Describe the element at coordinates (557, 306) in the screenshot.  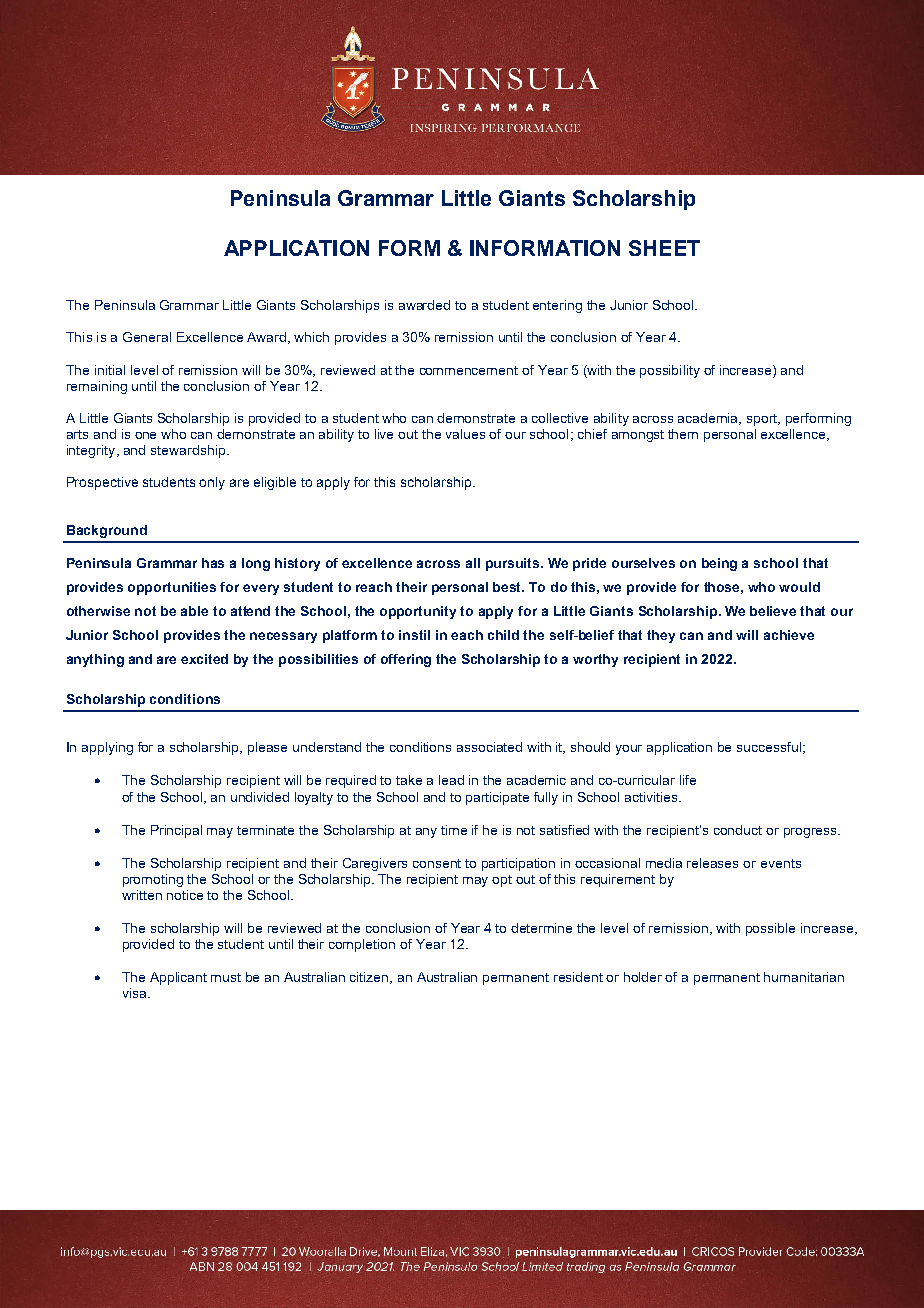
I see `entering` at that location.
